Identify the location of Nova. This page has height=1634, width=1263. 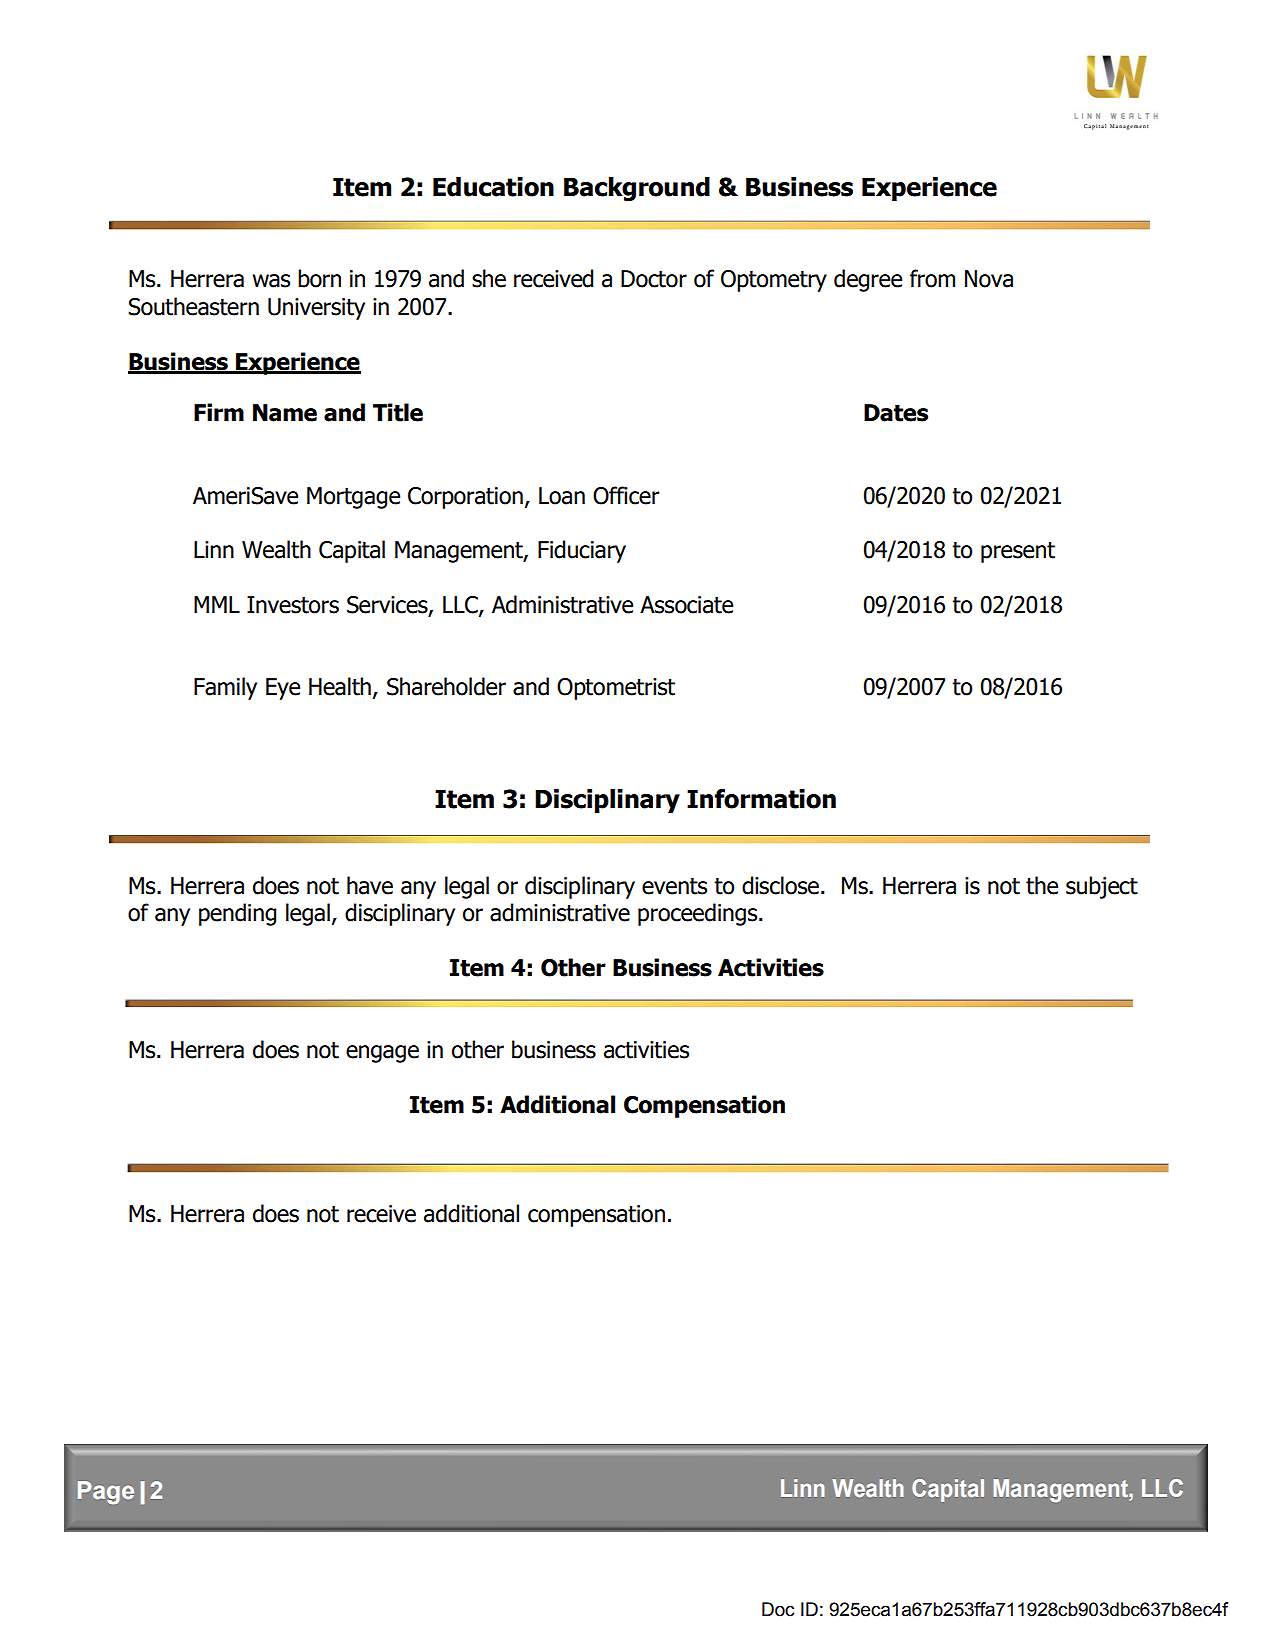
(989, 279).
